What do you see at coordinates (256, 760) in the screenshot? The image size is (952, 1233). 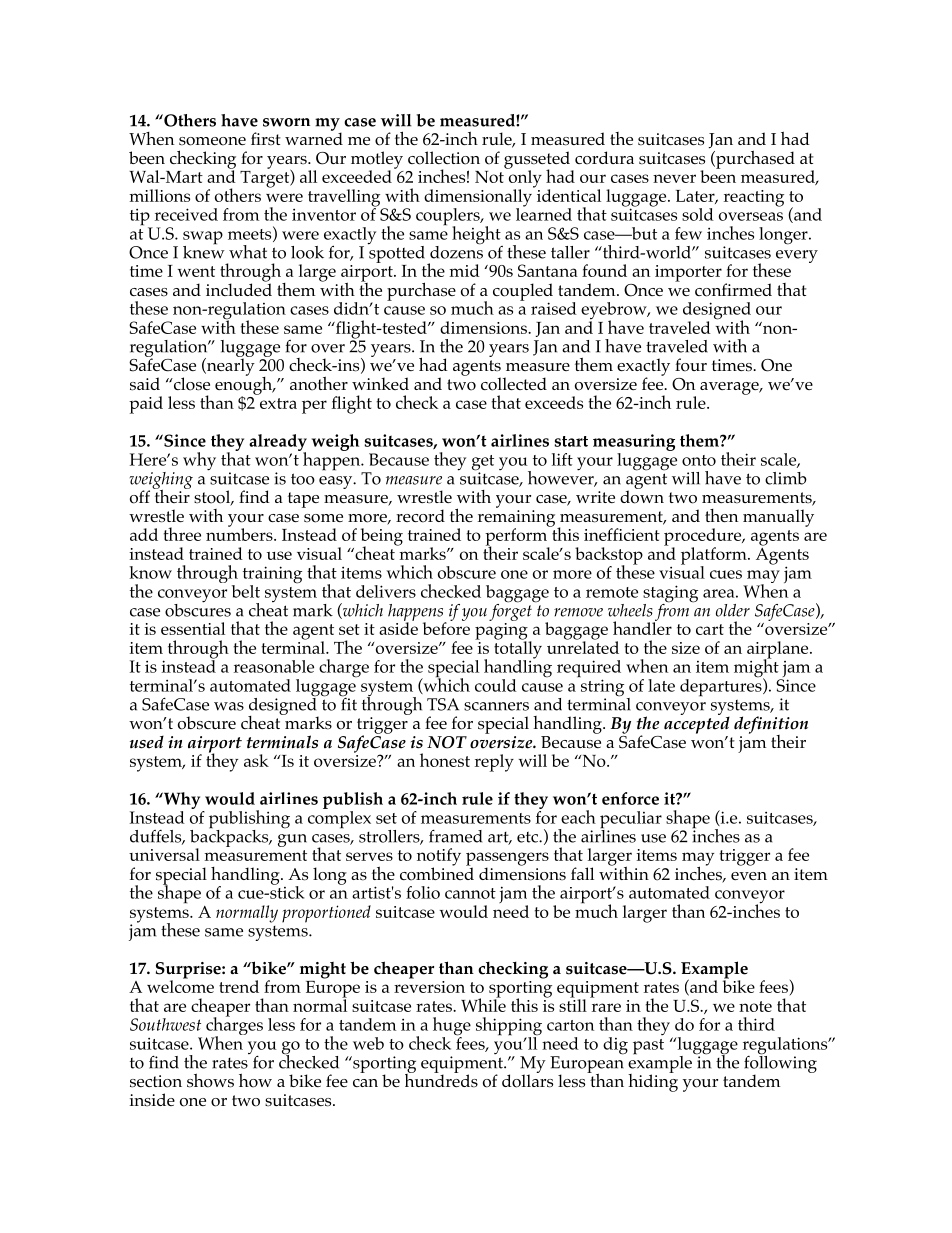 I see `ask` at bounding box center [256, 760].
